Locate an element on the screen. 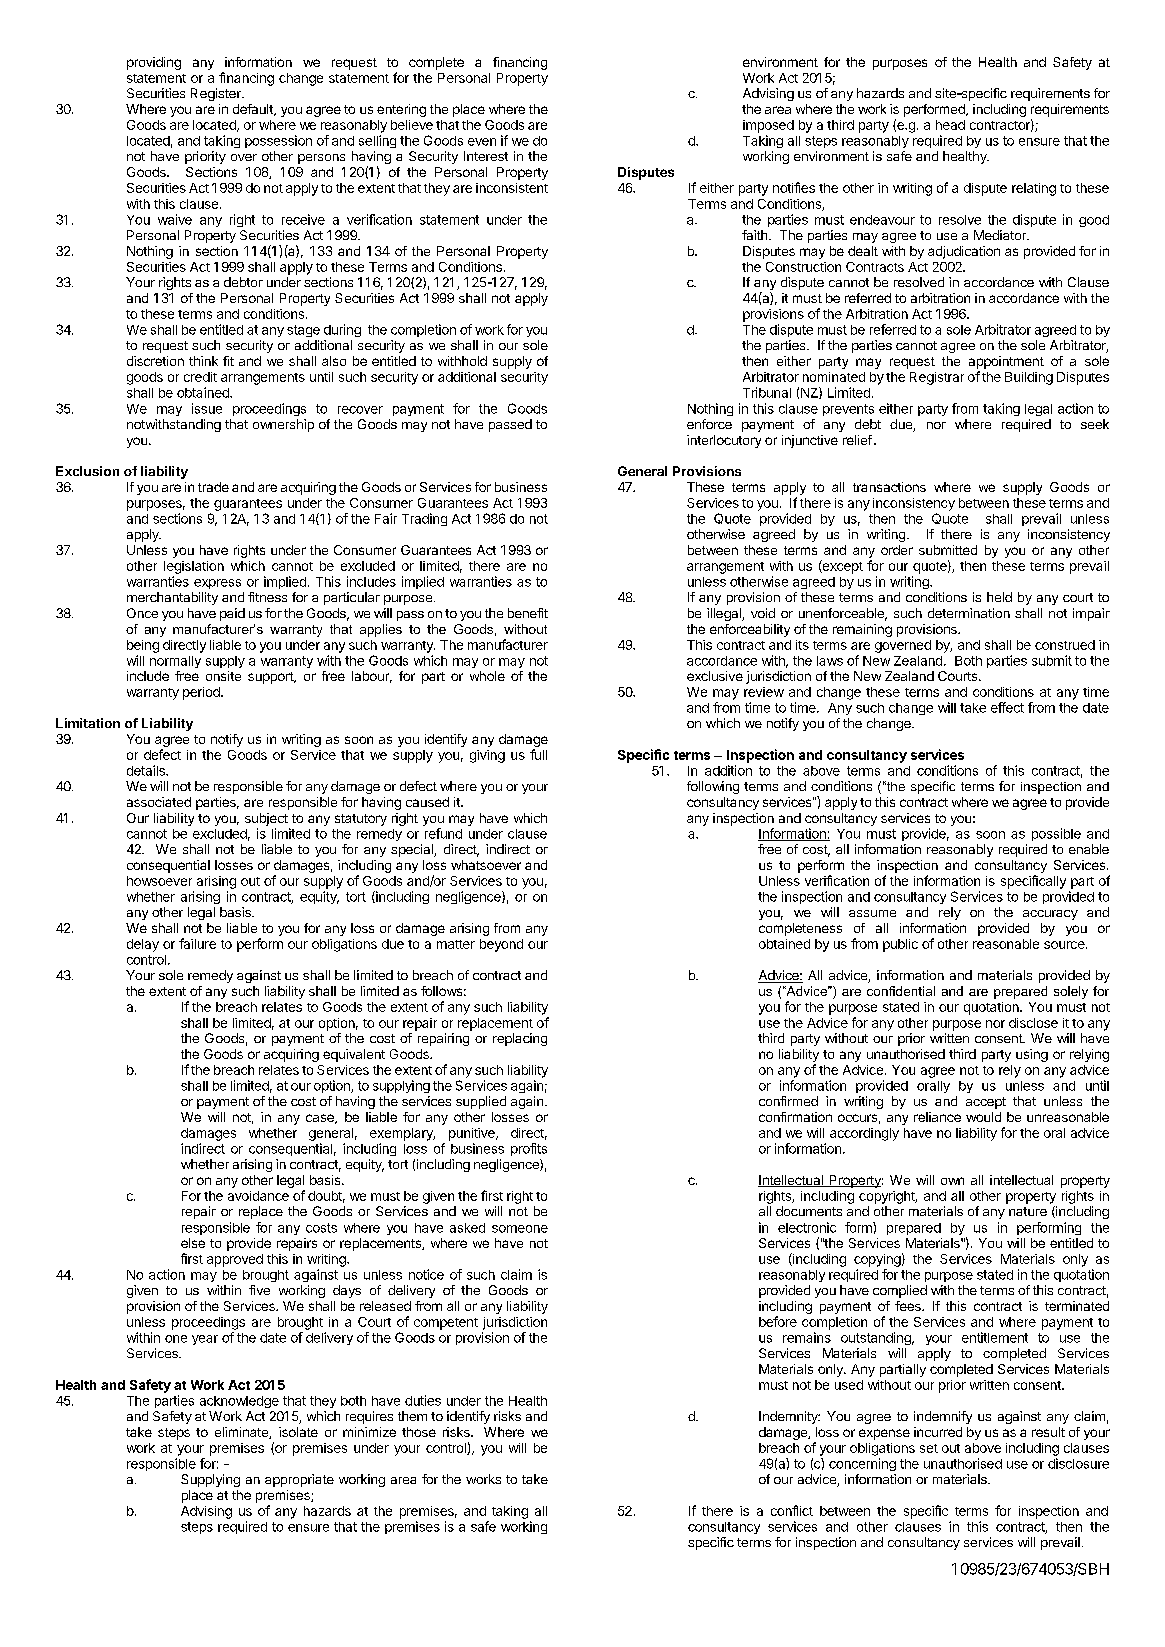 The width and height of the screenshot is (1165, 1647). replacing is located at coordinates (520, 1039).
